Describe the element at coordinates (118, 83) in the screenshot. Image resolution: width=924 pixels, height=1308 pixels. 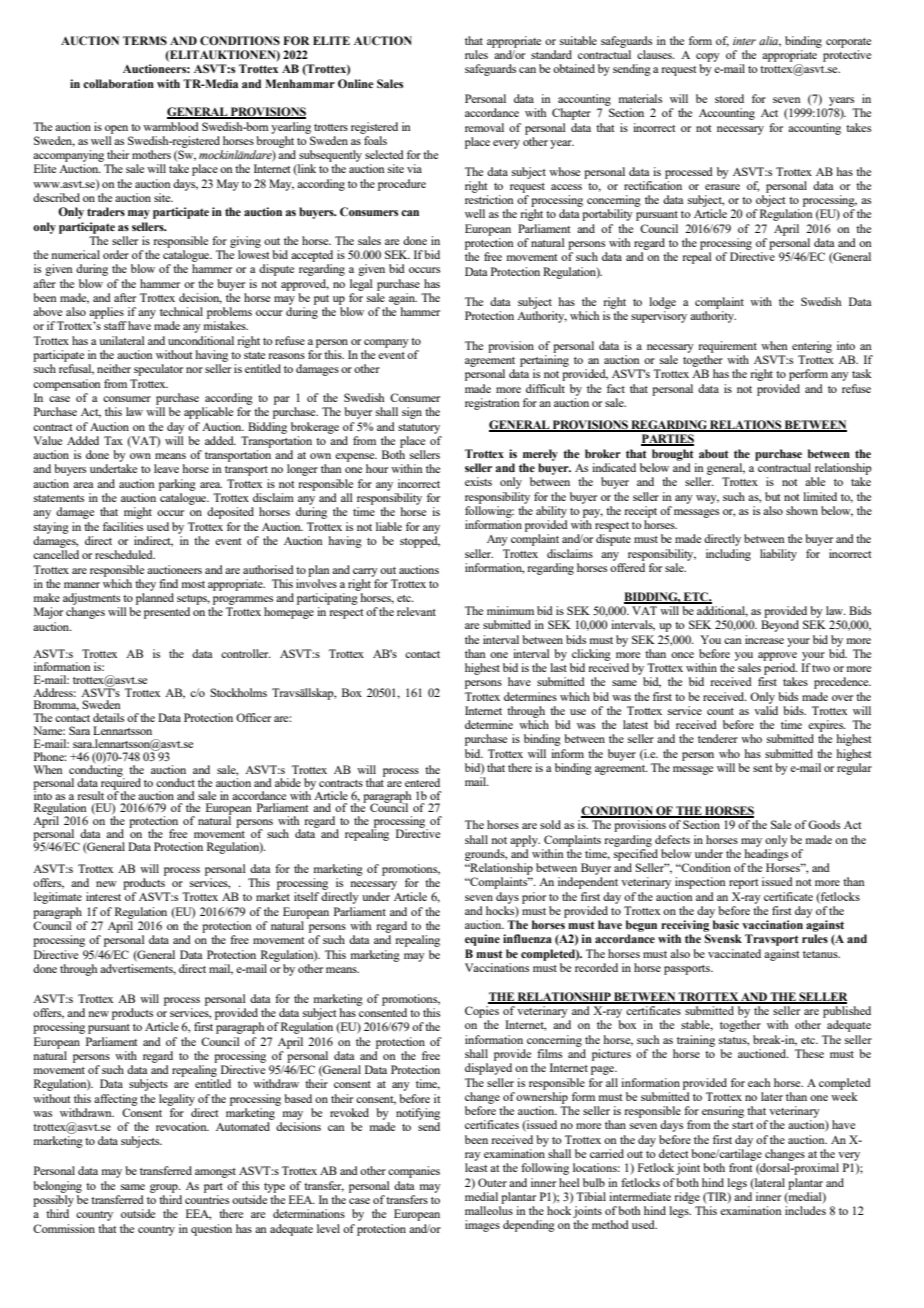
I see `collaboration` at that location.
